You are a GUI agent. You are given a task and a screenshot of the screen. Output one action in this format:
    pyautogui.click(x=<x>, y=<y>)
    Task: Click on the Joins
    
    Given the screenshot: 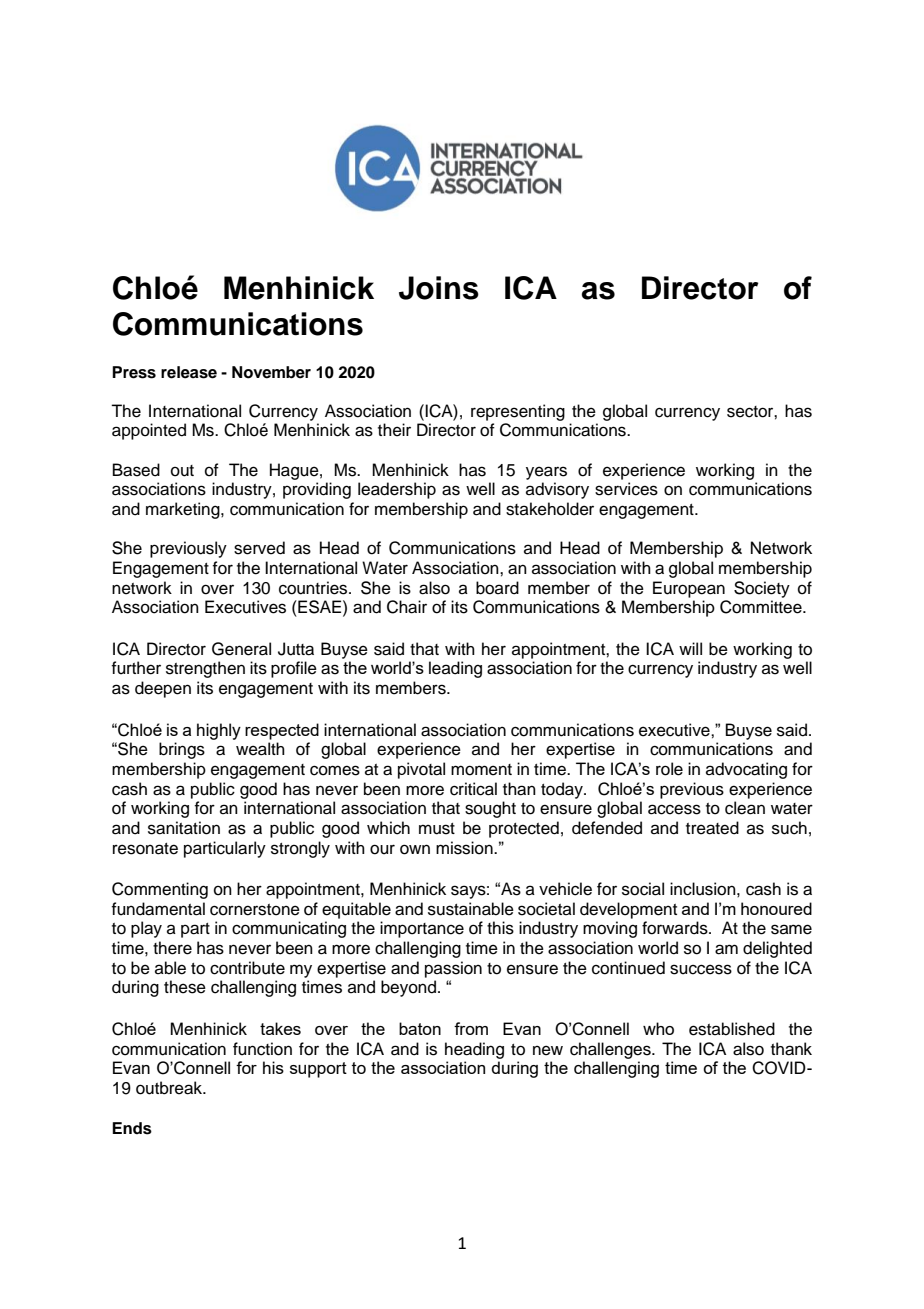 What is the action you would take?
    pyautogui.click(x=439, y=288)
